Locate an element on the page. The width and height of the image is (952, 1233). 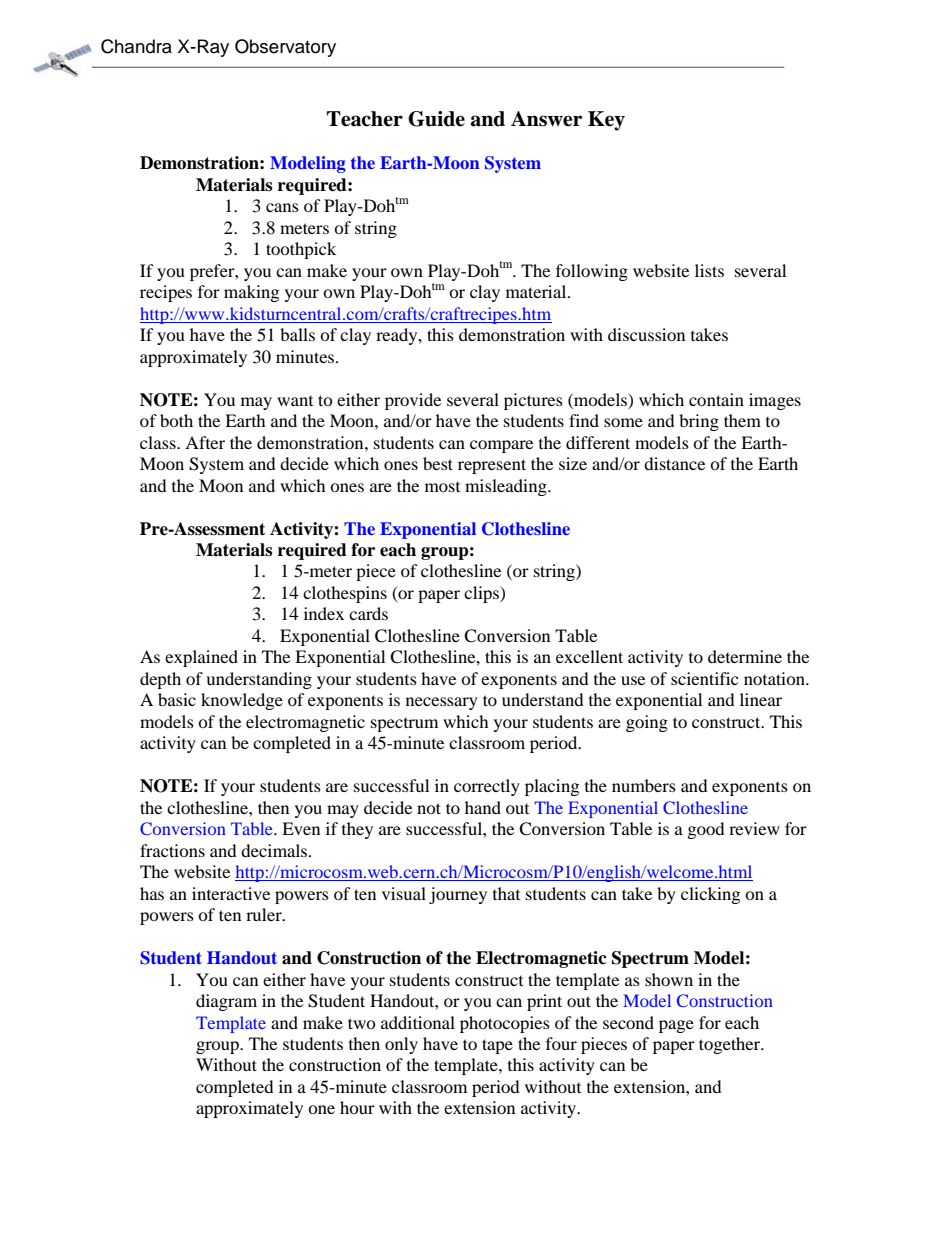
cards is located at coordinates (368, 613).
